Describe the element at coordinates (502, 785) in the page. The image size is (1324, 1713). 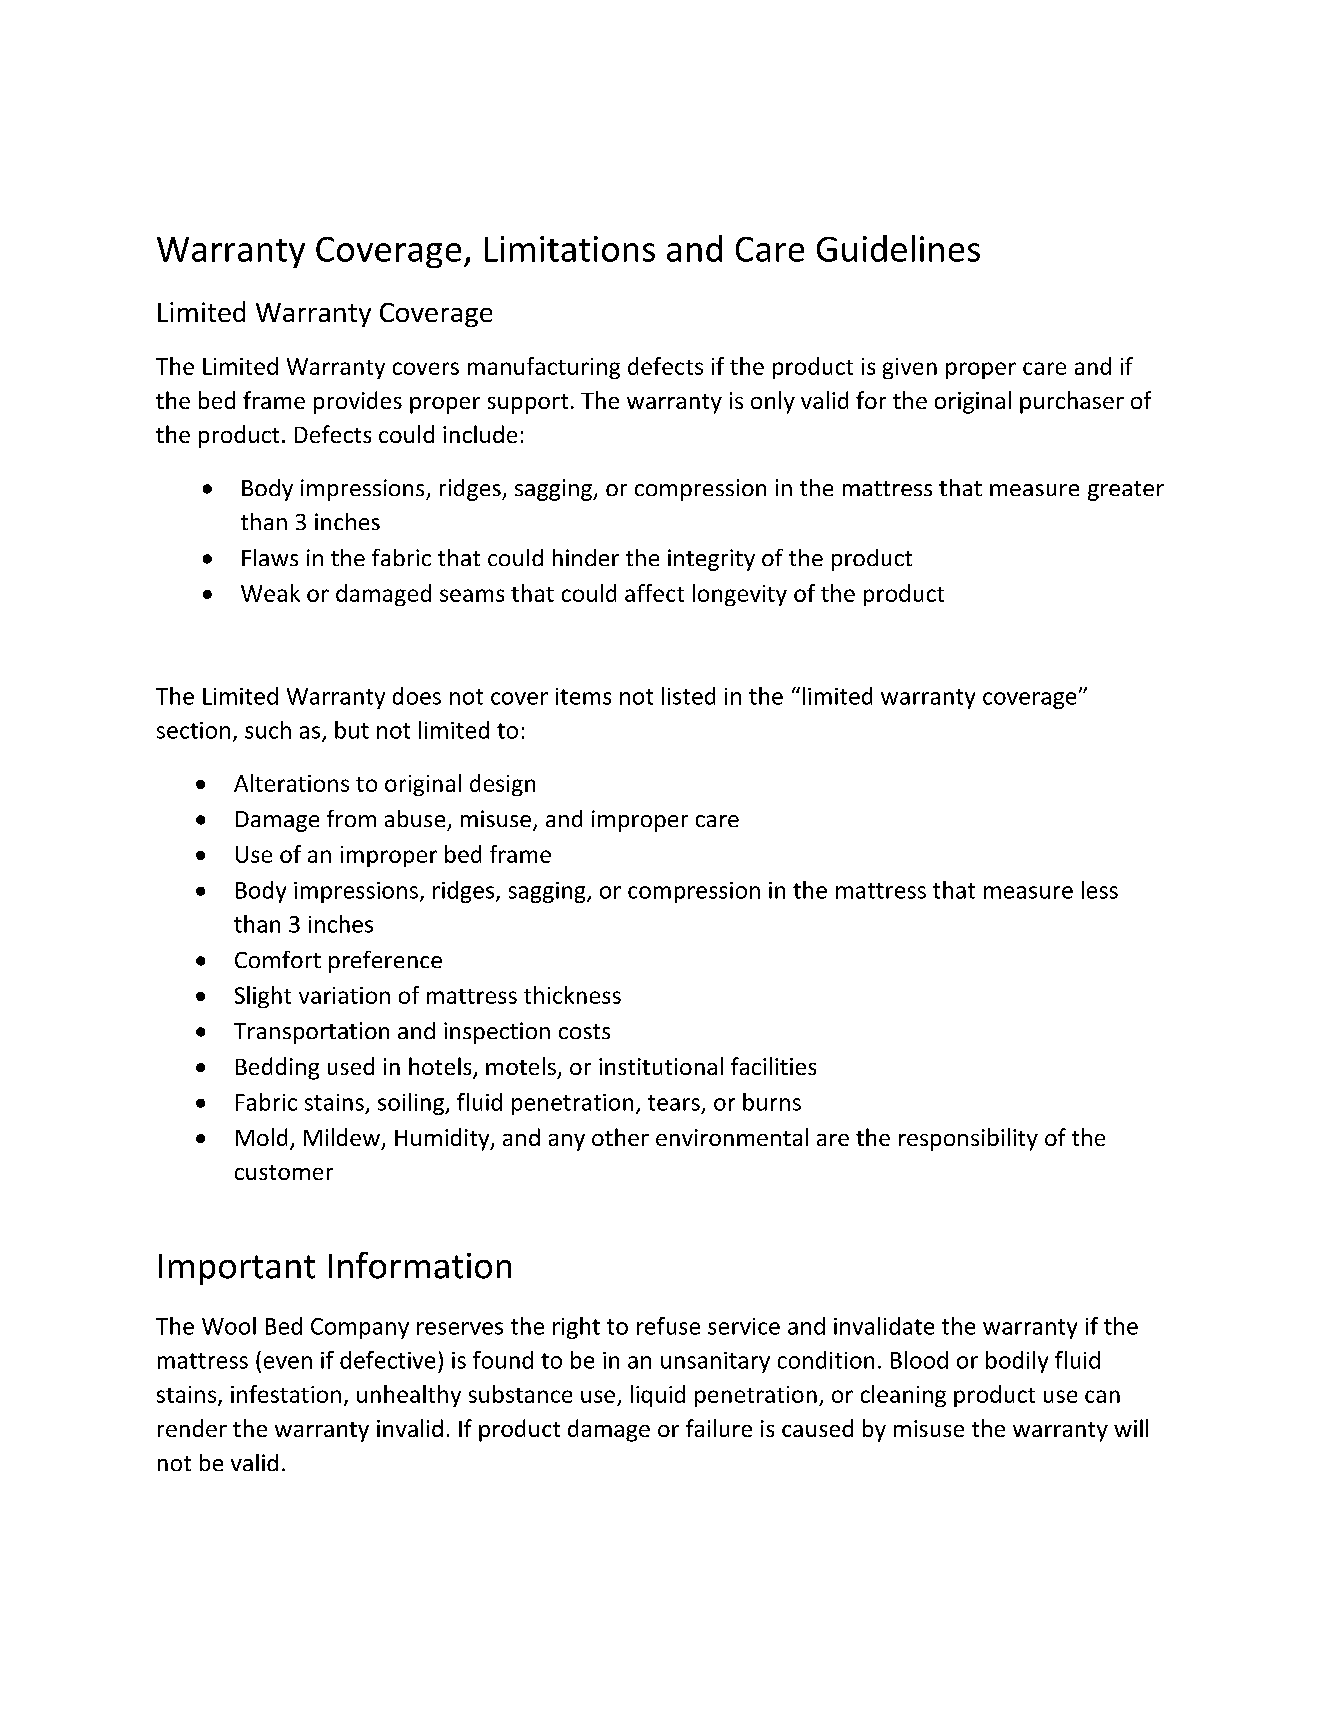
I see `design` at that location.
